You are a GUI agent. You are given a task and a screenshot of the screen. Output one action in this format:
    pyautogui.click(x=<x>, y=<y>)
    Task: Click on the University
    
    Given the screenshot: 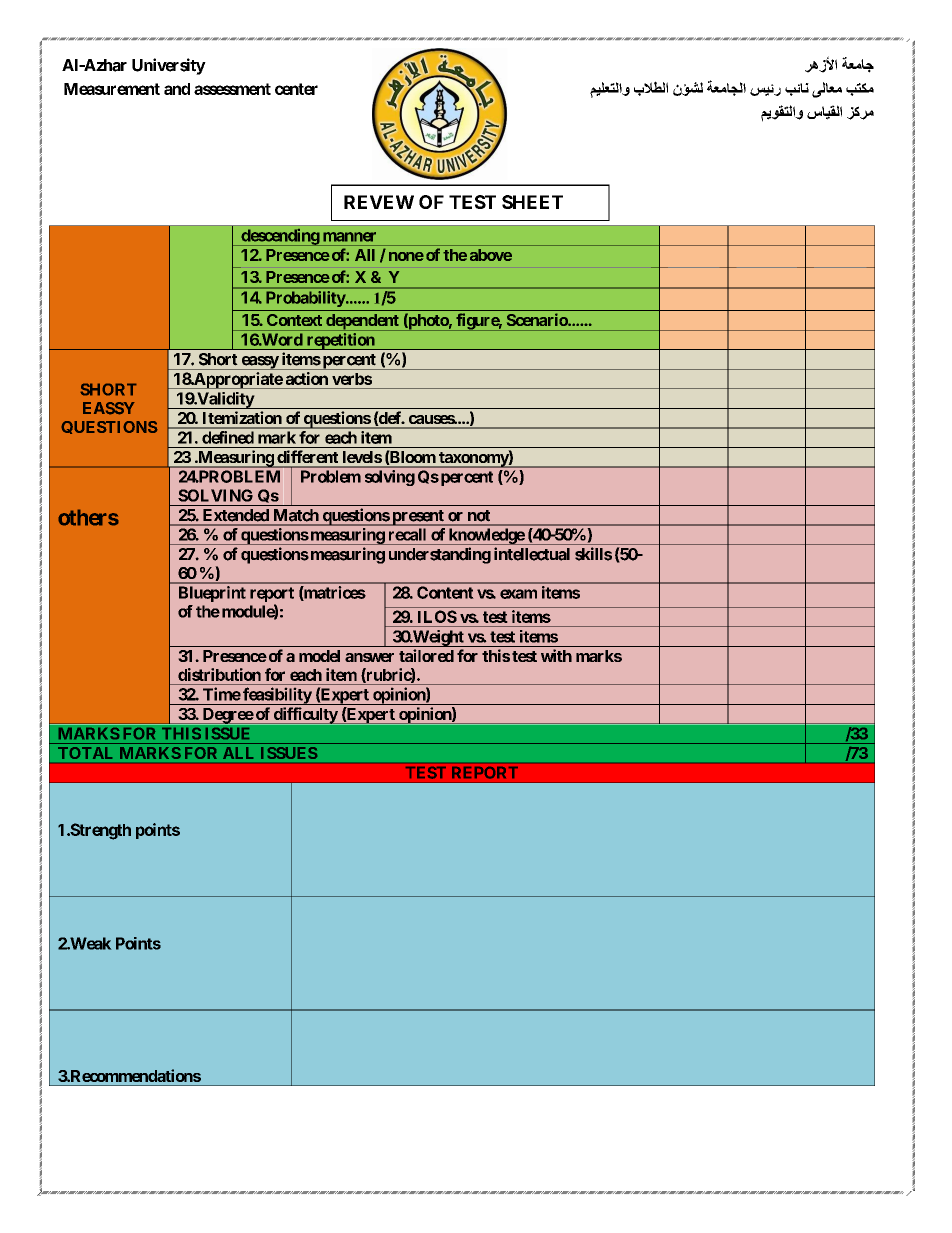 What is the action you would take?
    pyautogui.click(x=169, y=66)
